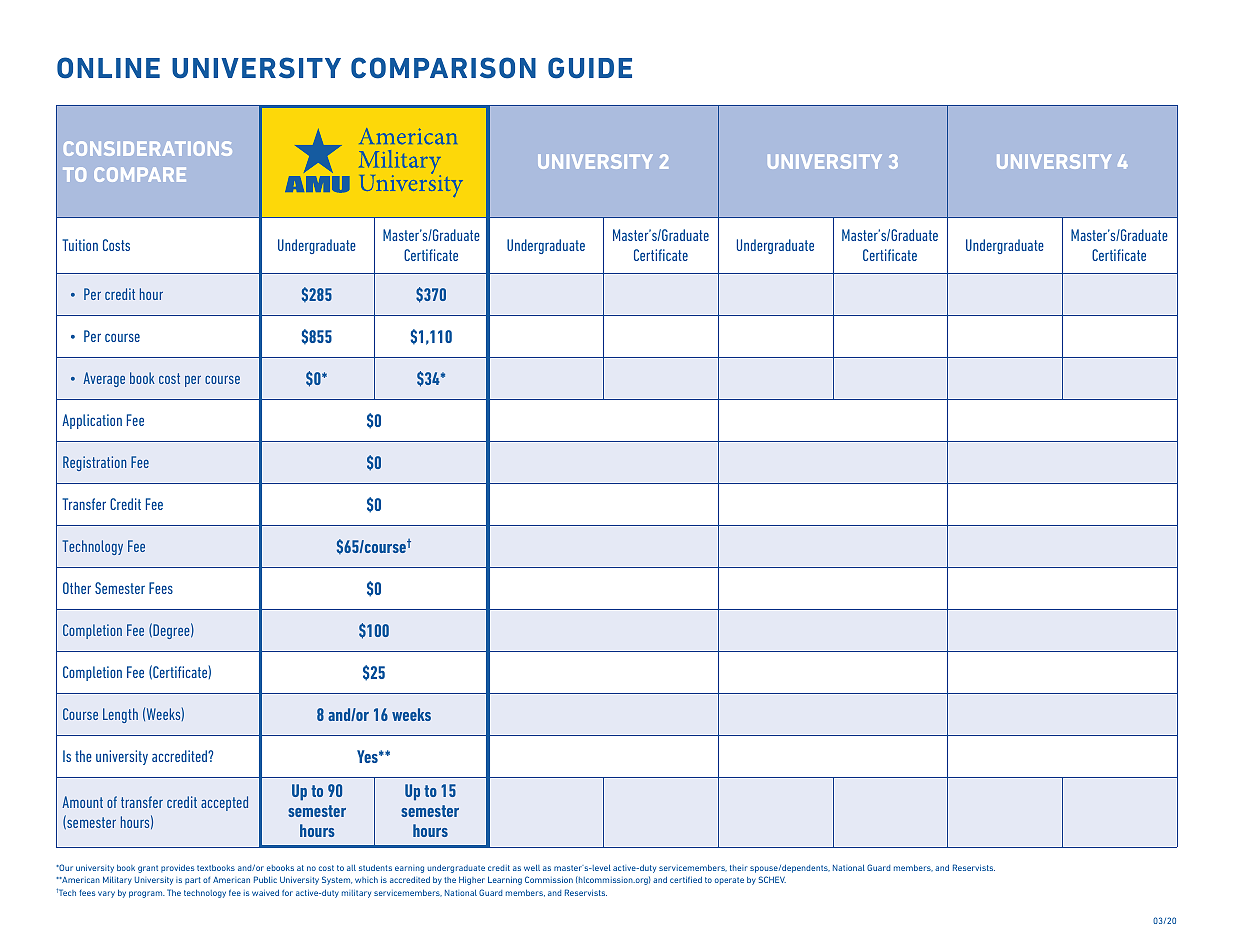 Image resolution: width=1233 pixels, height=952 pixels. I want to click on COMPARISON, so click(443, 68).
